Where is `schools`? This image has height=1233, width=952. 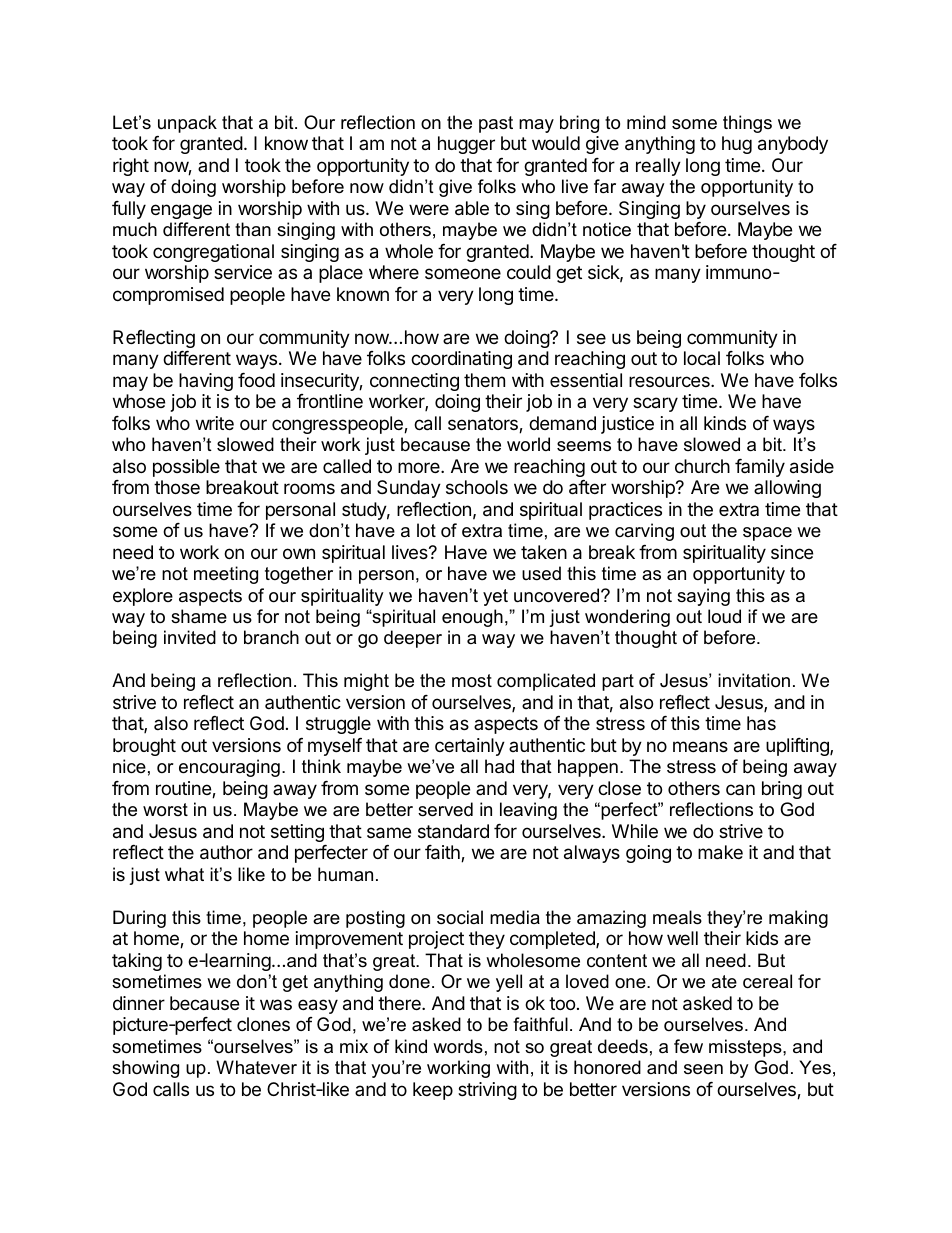 schools is located at coordinates (477, 487).
